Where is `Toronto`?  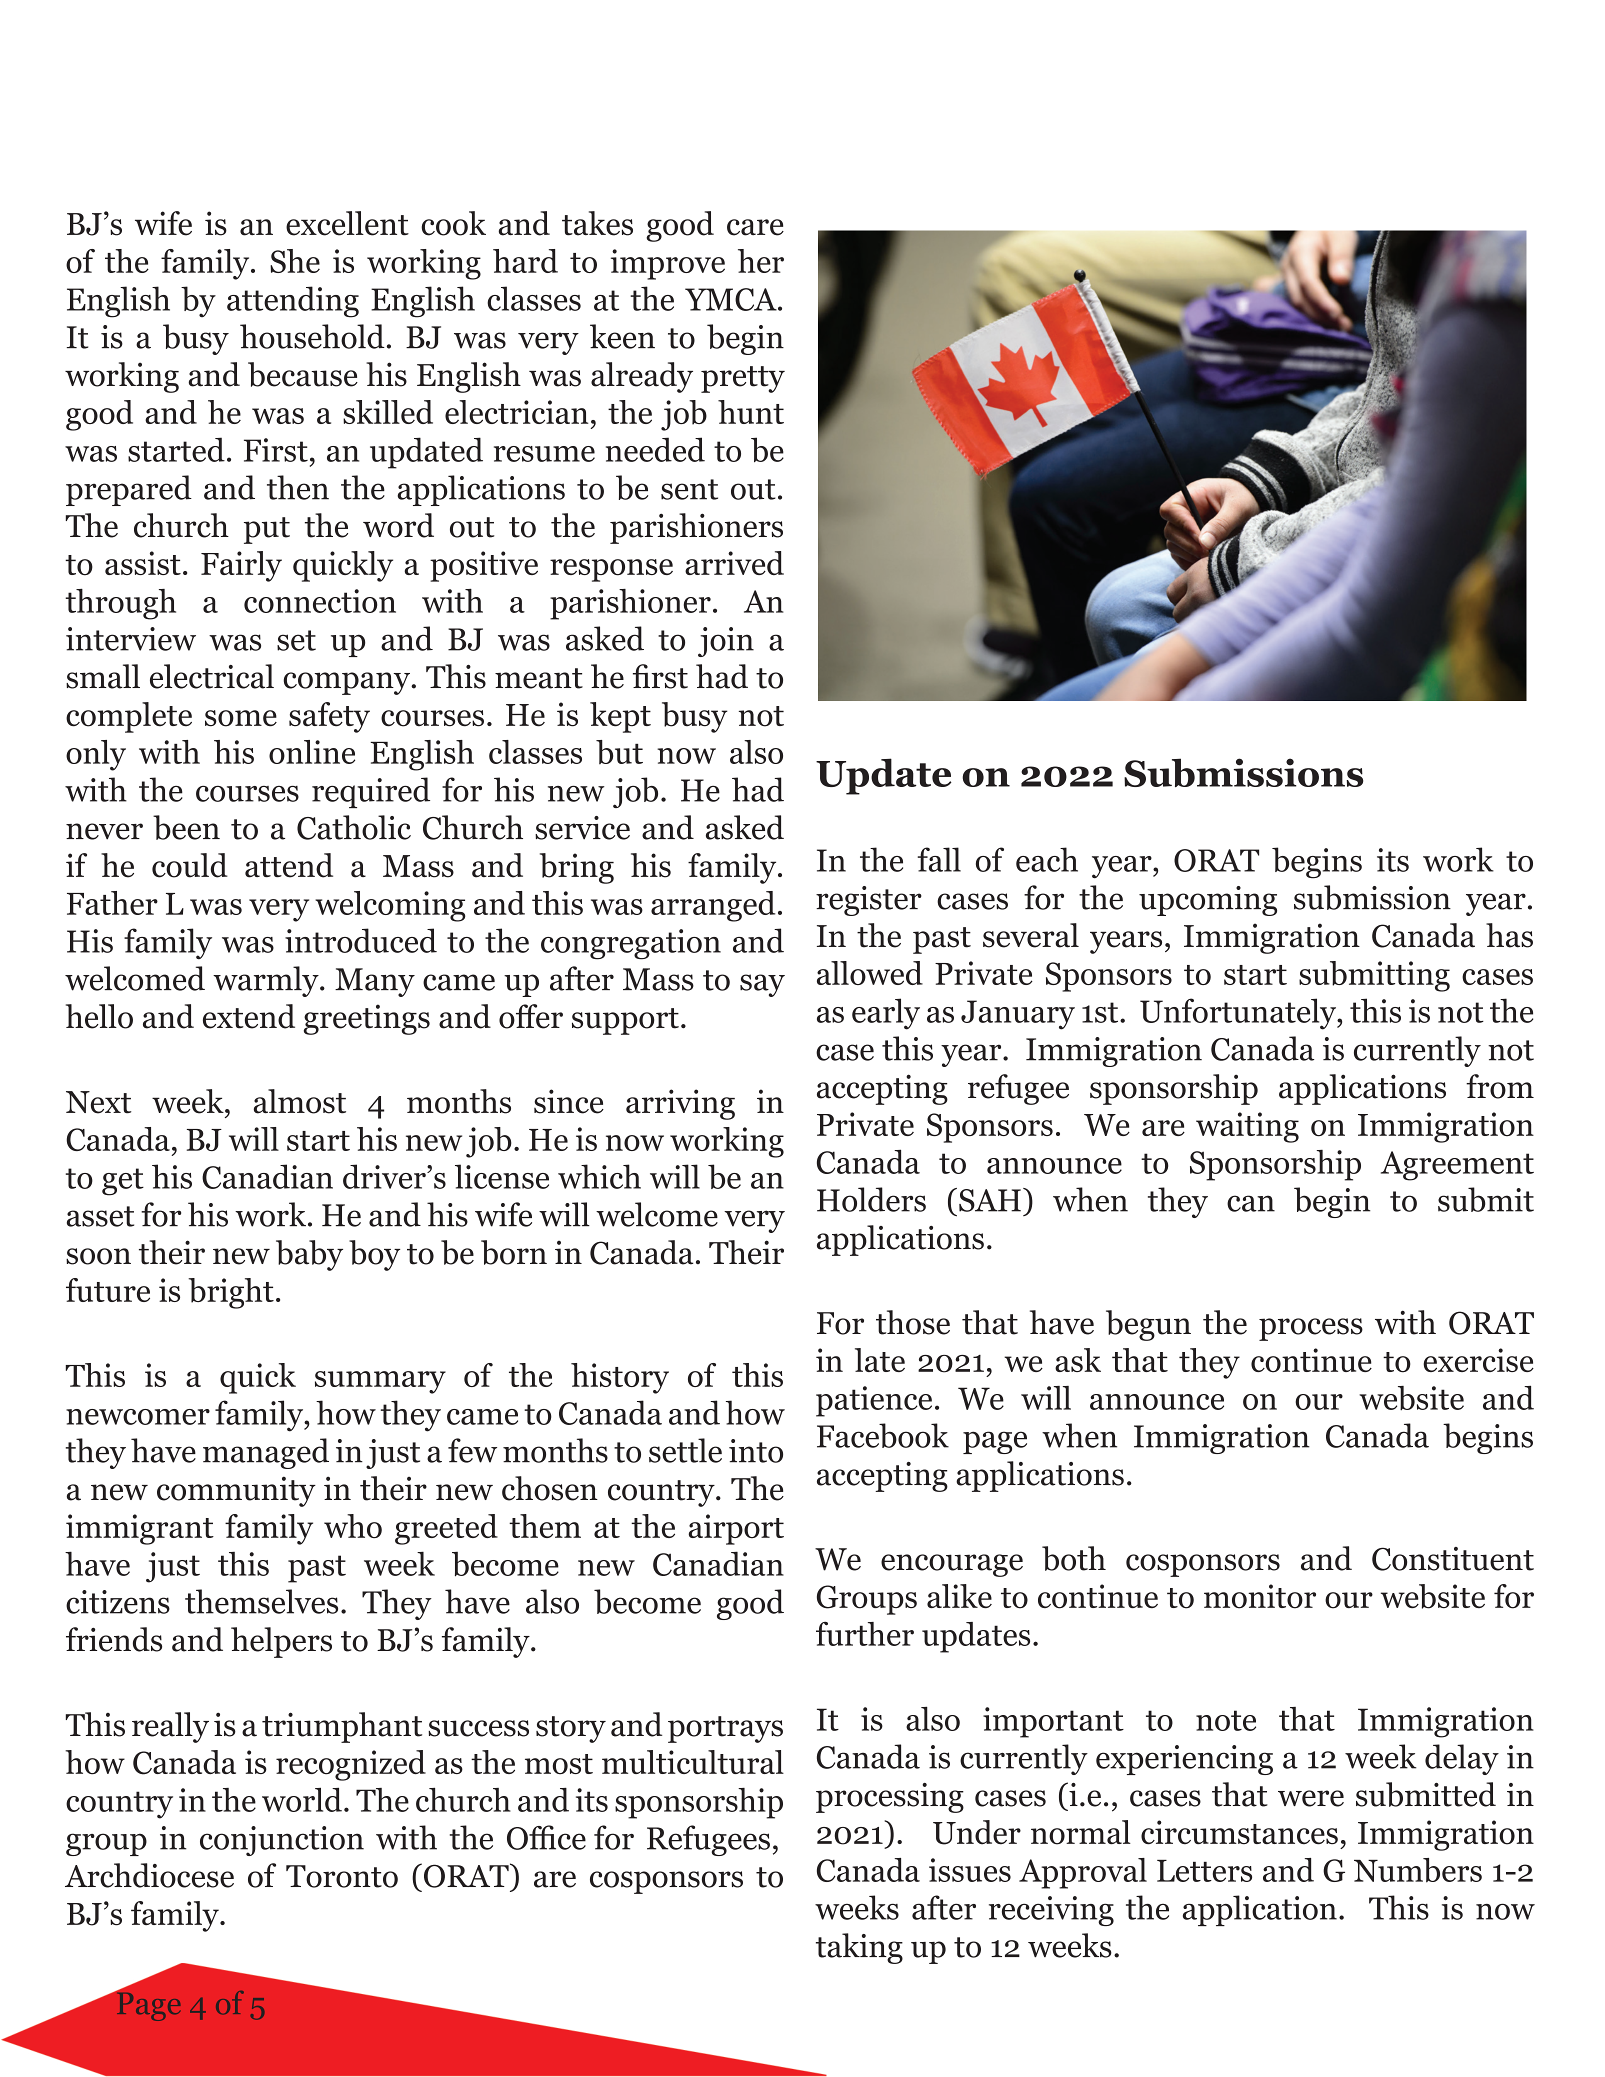 Toronto is located at coordinates (342, 1876).
